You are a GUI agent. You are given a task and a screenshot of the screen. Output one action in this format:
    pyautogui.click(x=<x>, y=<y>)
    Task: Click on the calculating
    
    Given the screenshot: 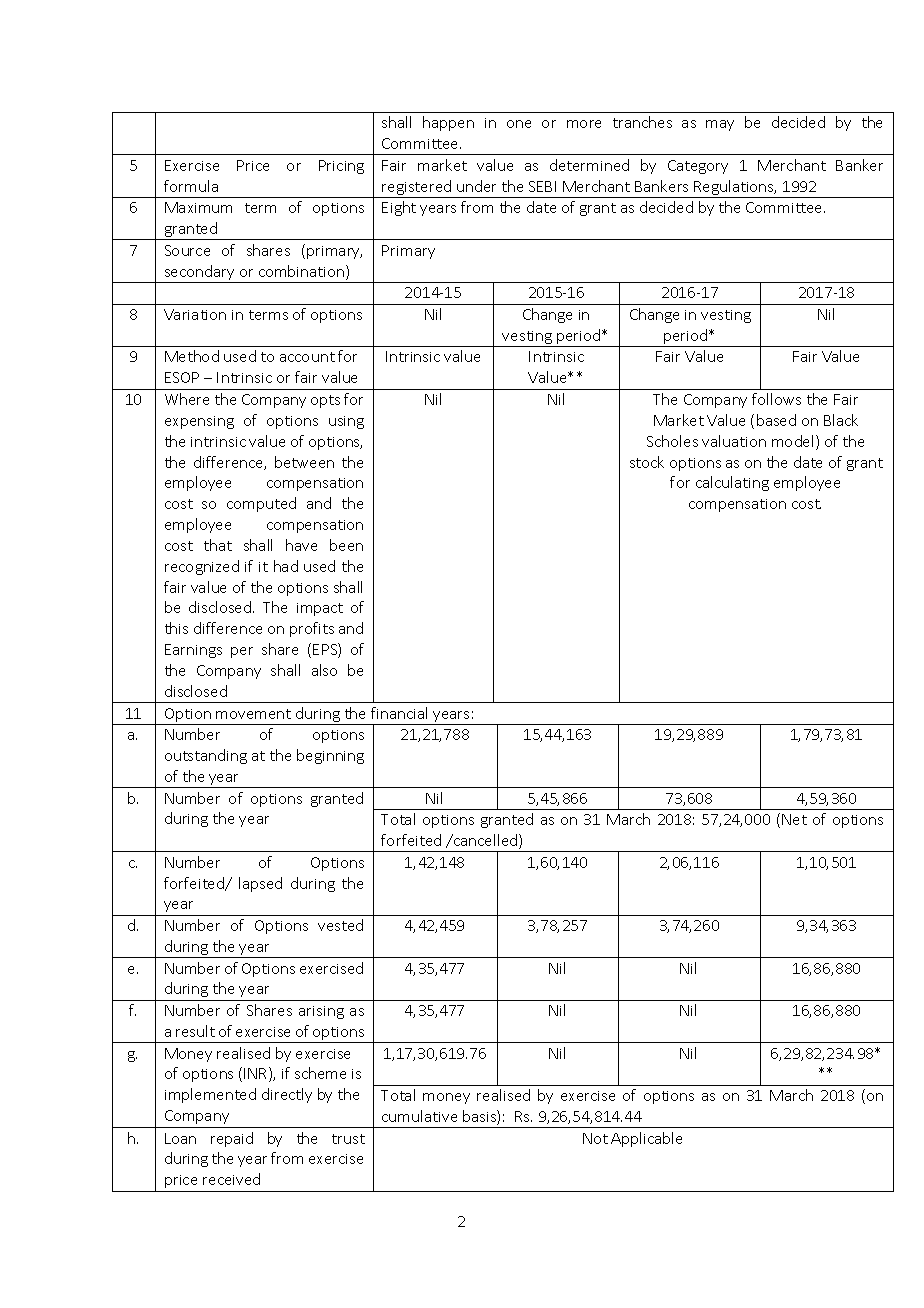 What is the action you would take?
    pyautogui.click(x=732, y=483)
